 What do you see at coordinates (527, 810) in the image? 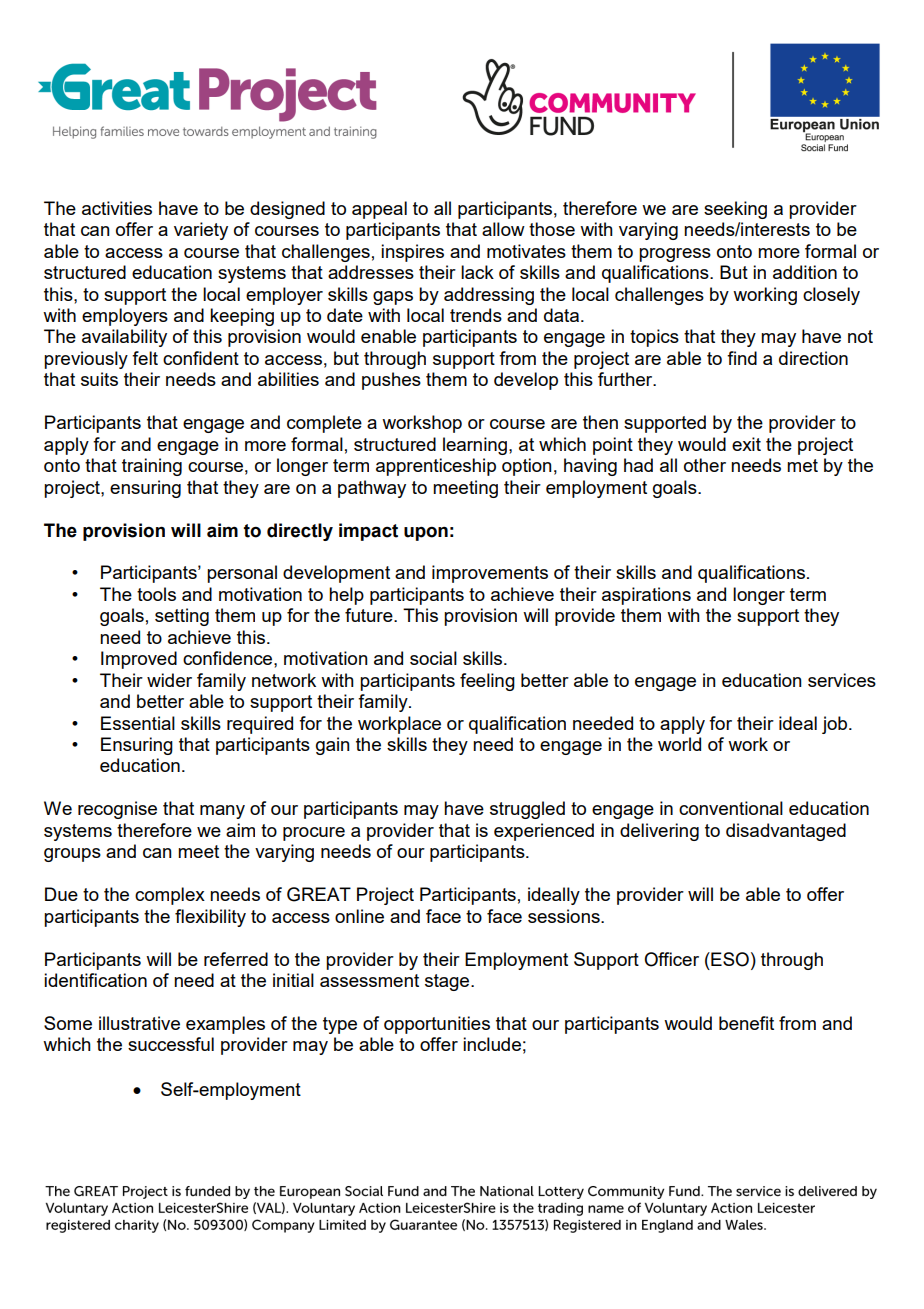
I see `struggled` at bounding box center [527, 810].
